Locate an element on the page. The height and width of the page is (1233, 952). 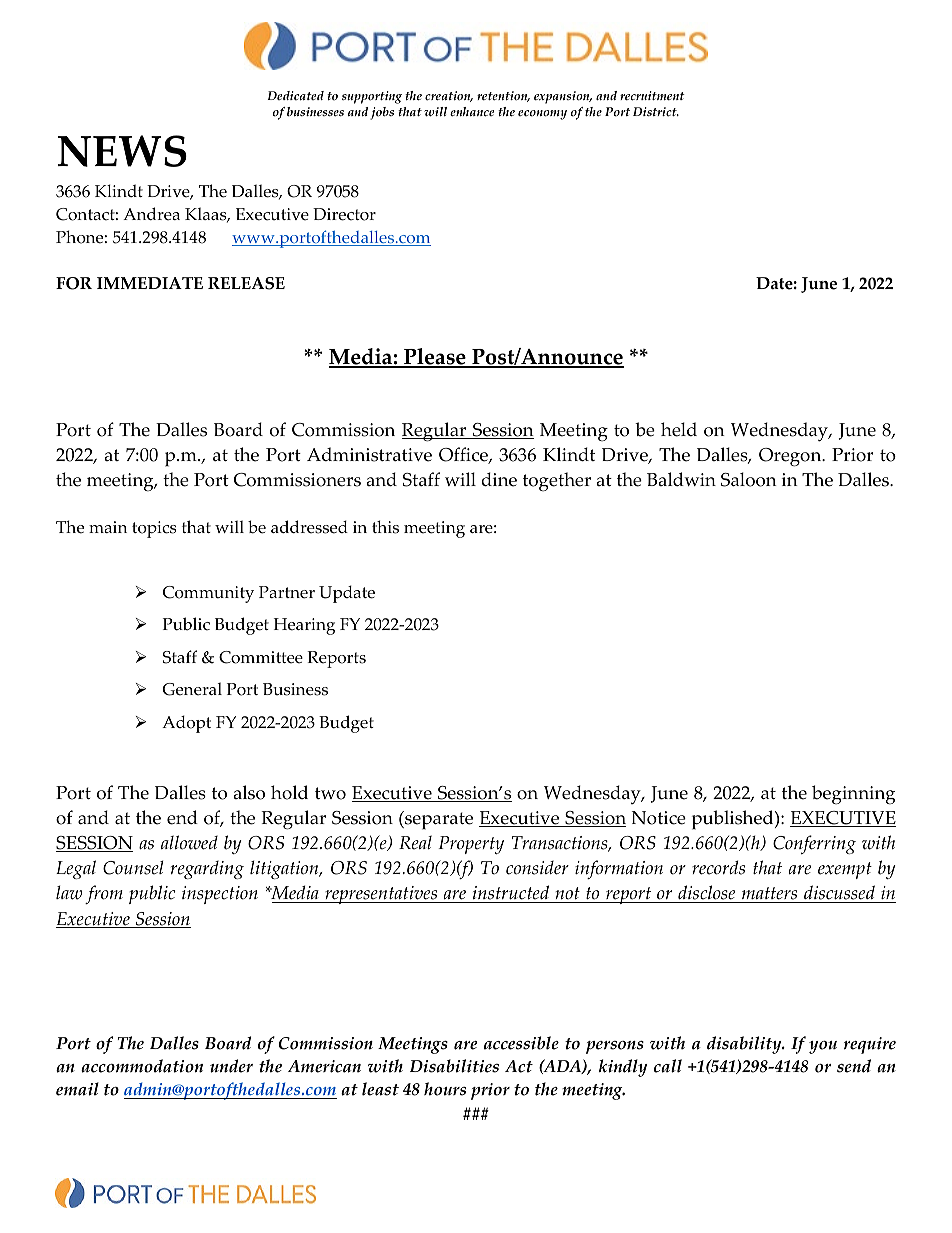
topics is located at coordinates (154, 529).
